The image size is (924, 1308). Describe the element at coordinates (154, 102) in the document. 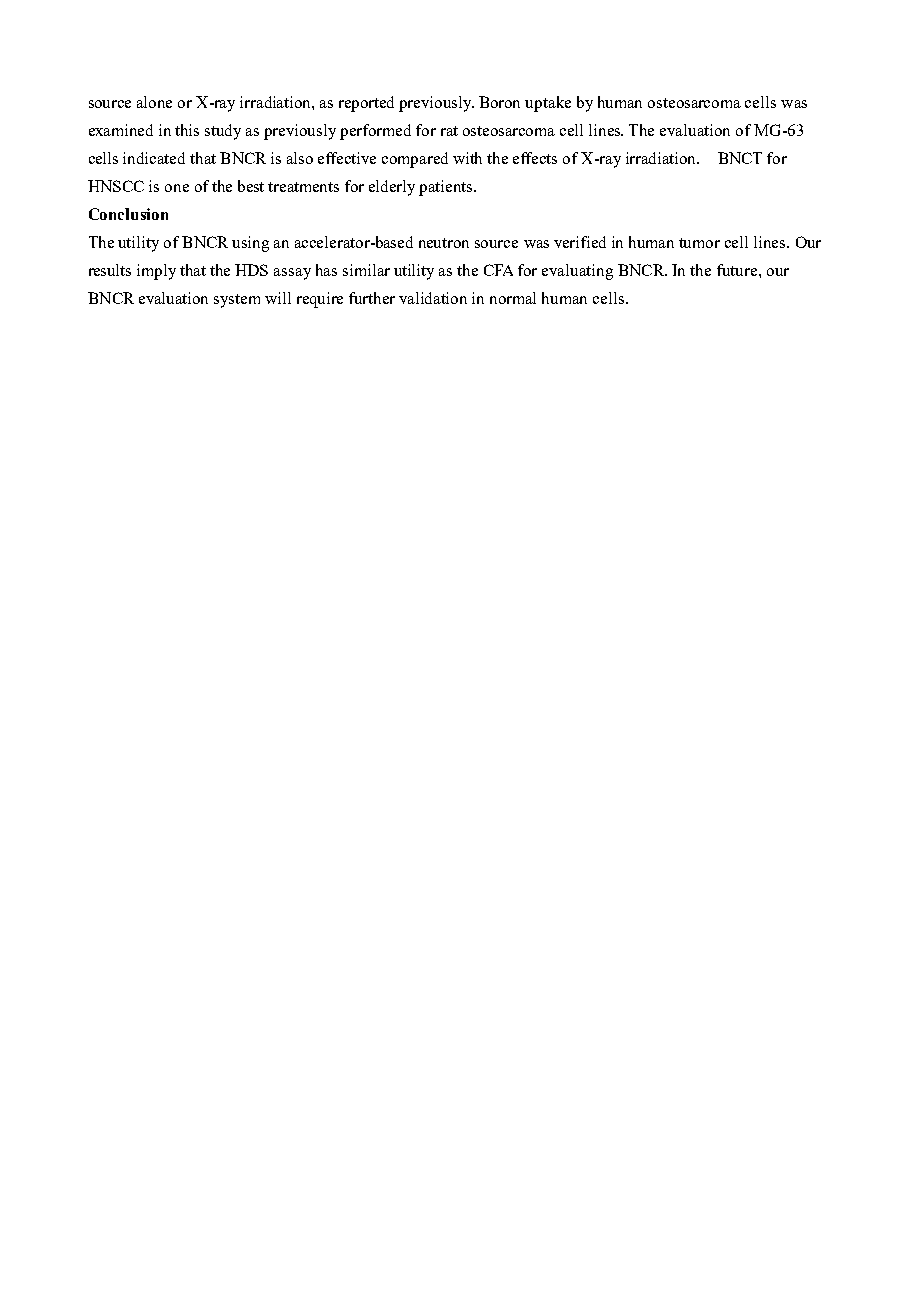

I see `alone` at that location.
